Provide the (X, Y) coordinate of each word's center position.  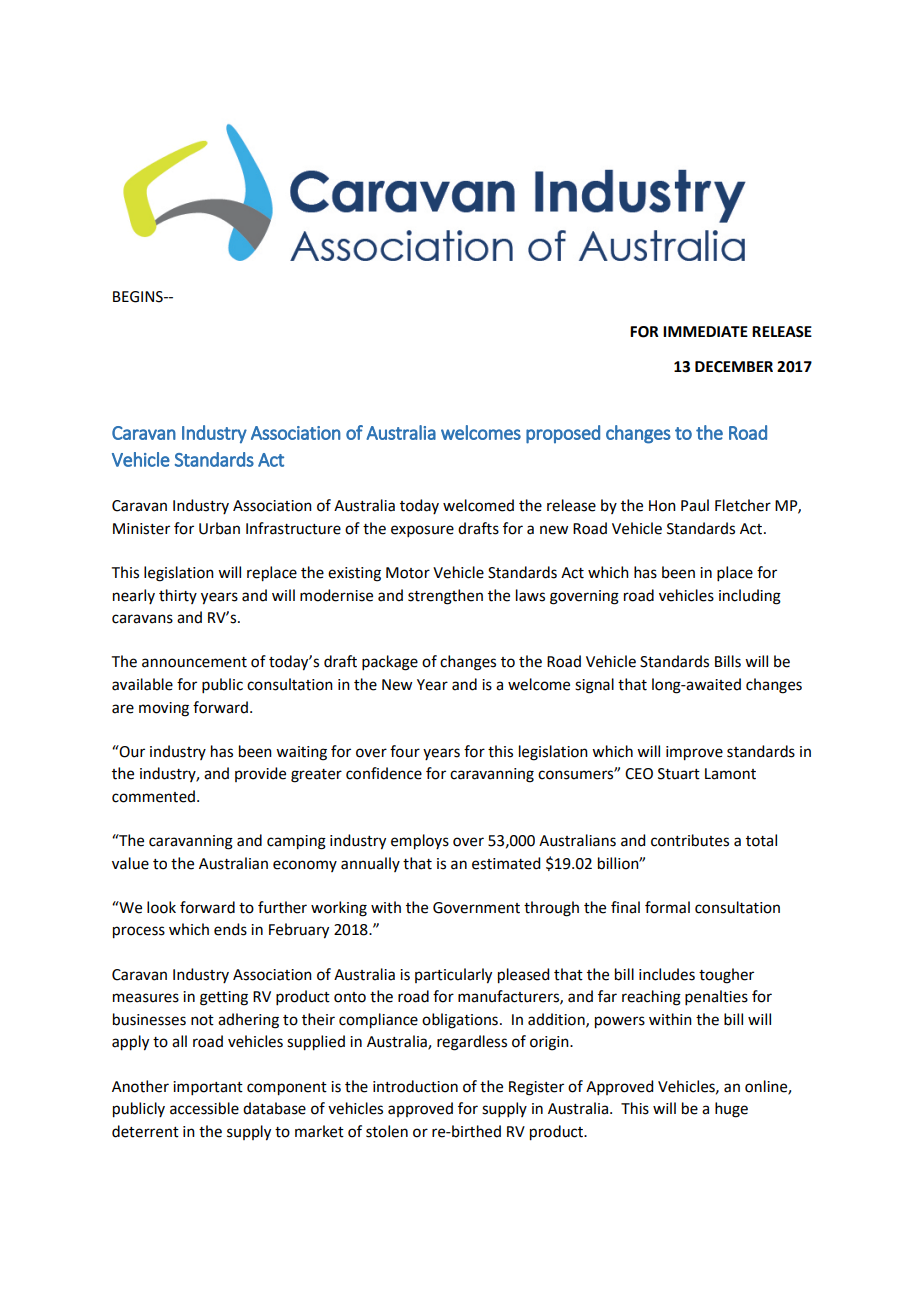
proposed (563, 434)
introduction (415, 1086)
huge (731, 1110)
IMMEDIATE (705, 331)
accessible (204, 1108)
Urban (219, 528)
